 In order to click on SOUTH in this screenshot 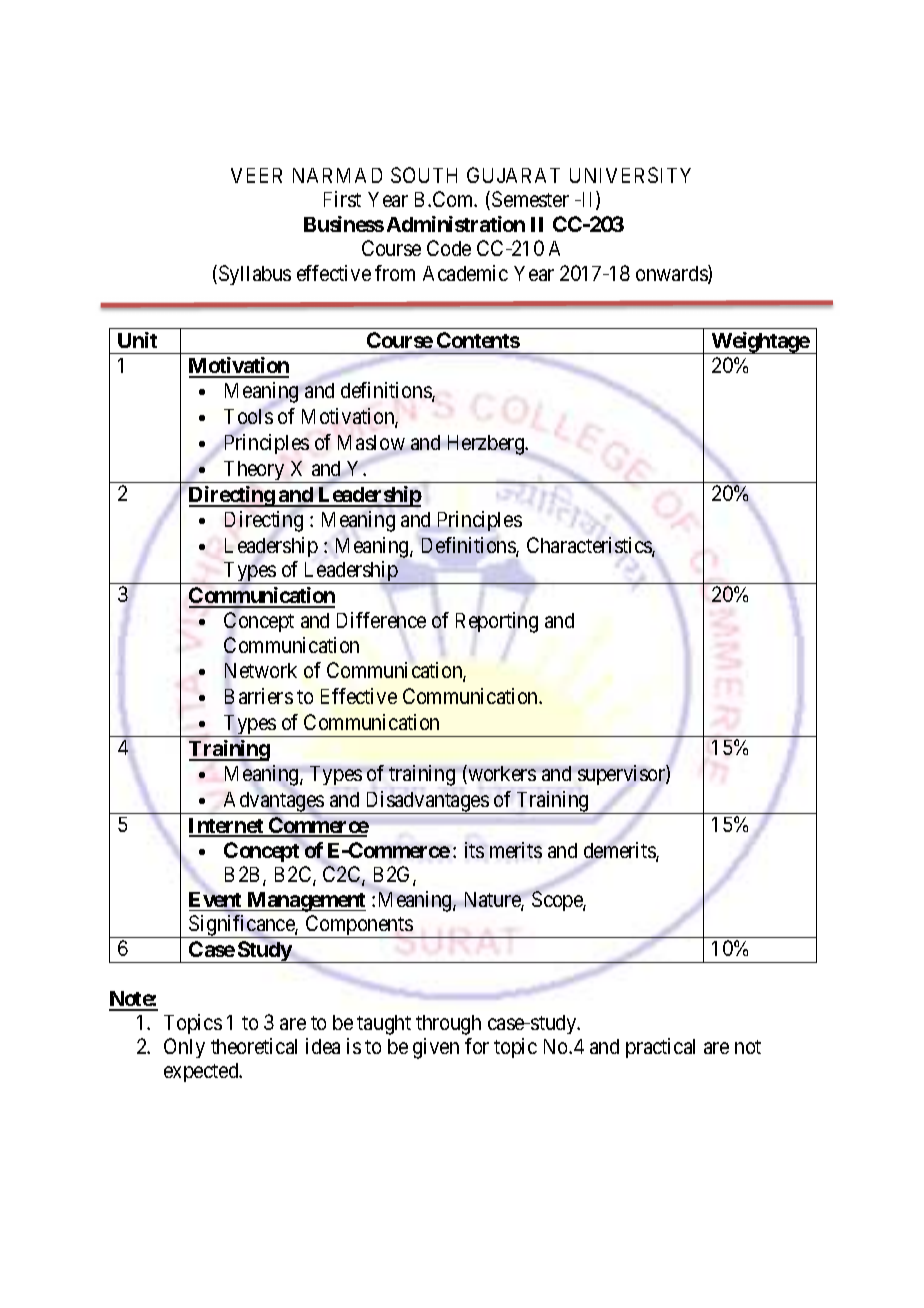, I will do `click(424, 175)`.
